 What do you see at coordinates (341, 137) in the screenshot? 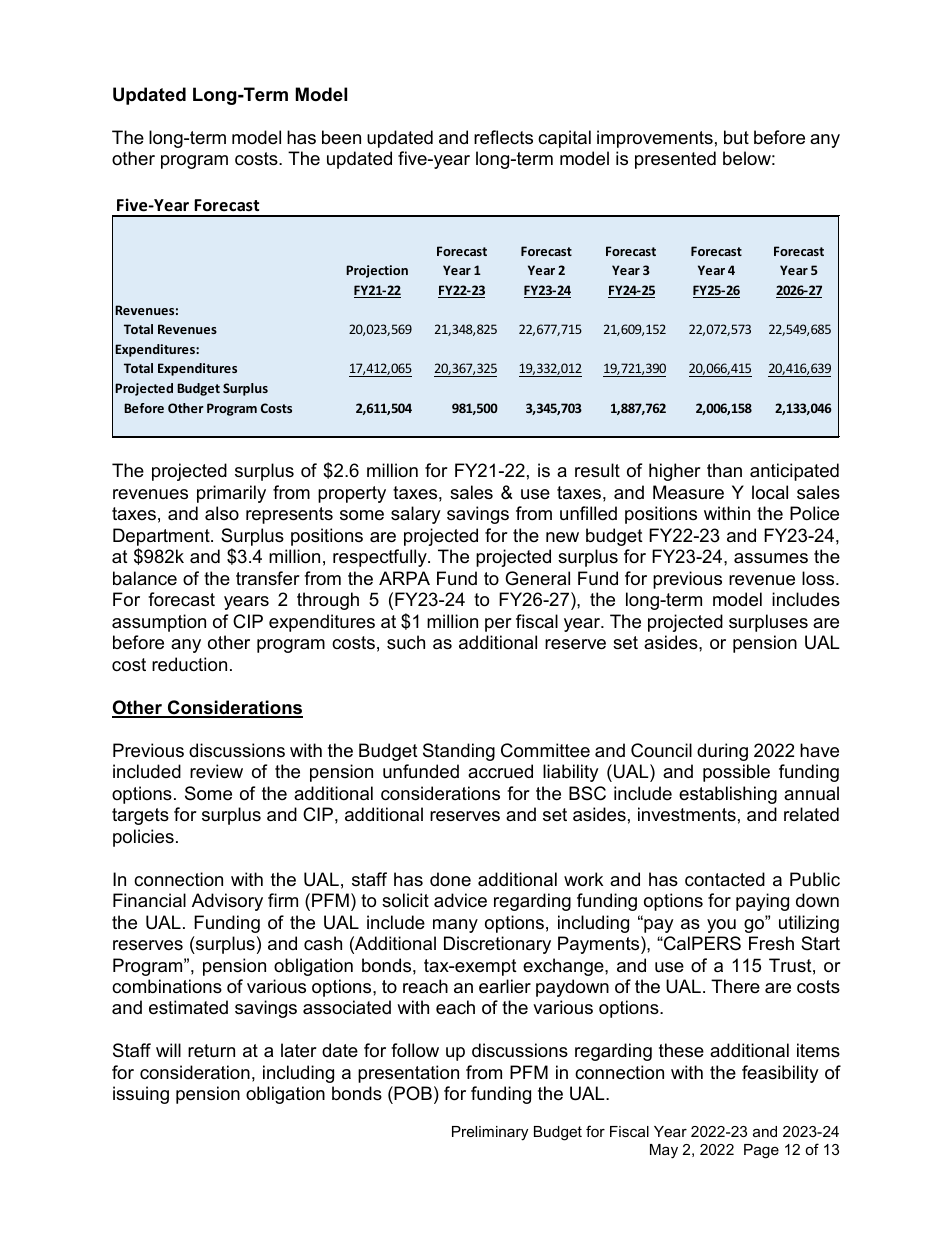
I see `been` at bounding box center [341, 137].
